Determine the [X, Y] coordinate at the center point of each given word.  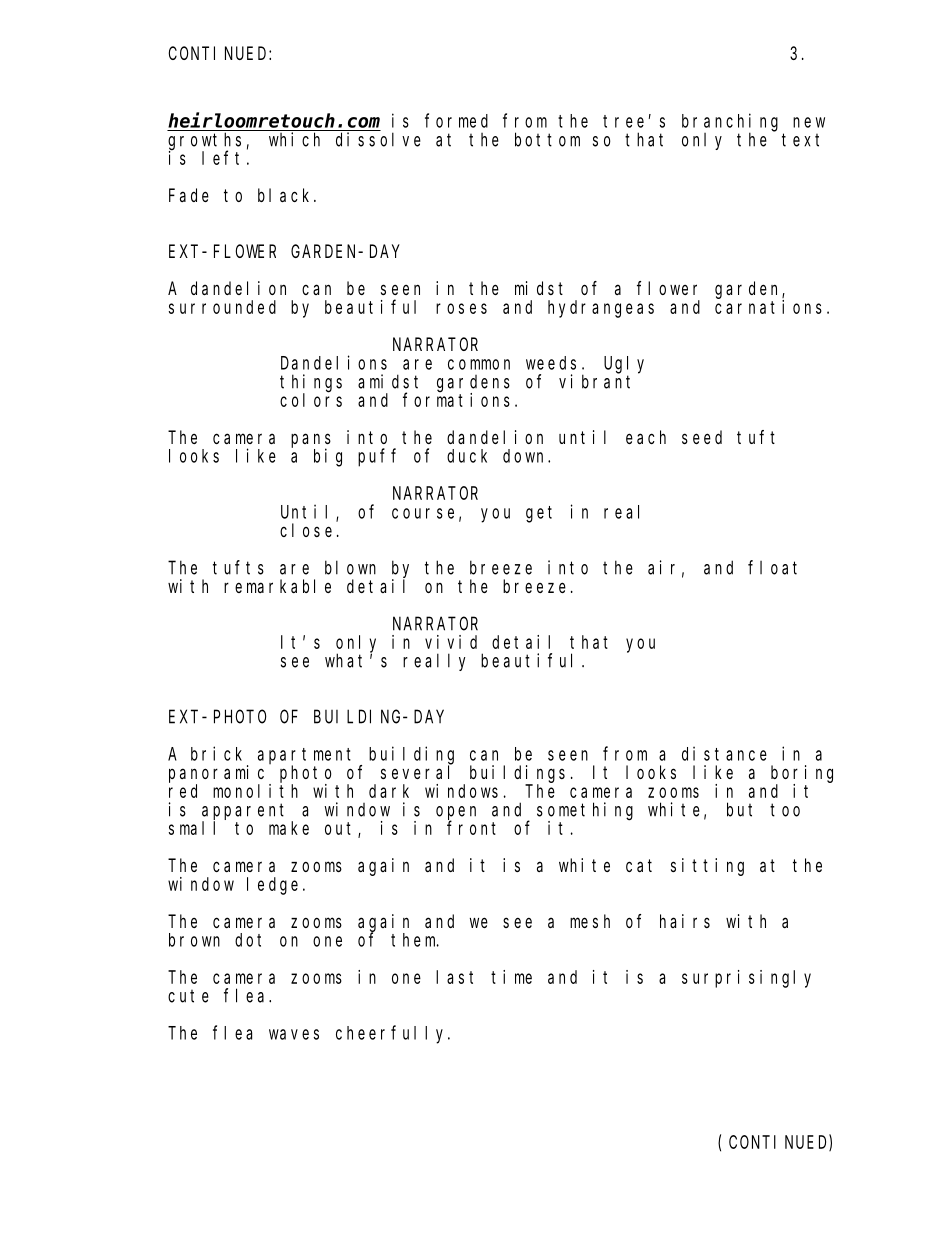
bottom [547, 139]
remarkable [277, 586]
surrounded [222, 307]
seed [702, 437]
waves [294, 1034]
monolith [255, 791]
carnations [768, 307]
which [294, 139]
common [479, 364]
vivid [451, 642]
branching [730, 123]
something [585, 812]
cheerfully [392, 1034]
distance [724, 753]
